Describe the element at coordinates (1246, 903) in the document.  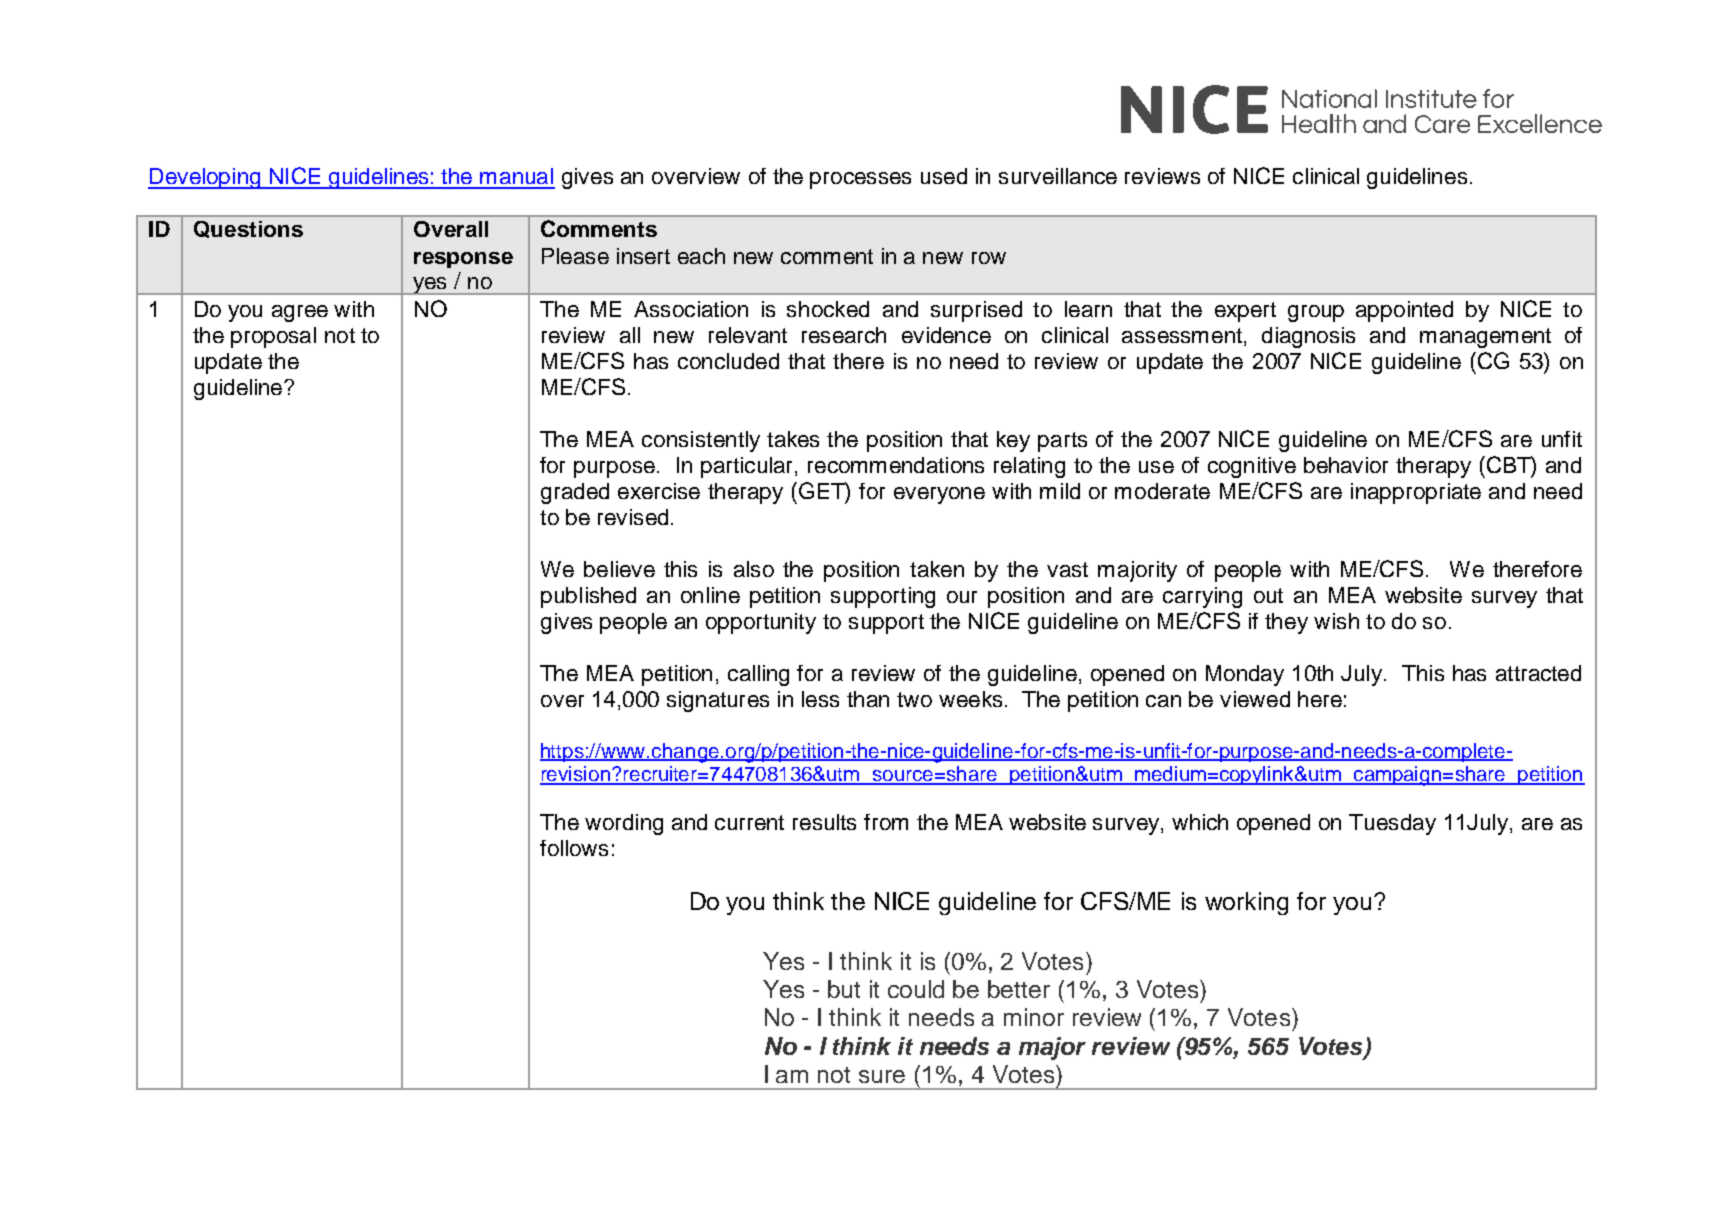
I see `working` at that location.
